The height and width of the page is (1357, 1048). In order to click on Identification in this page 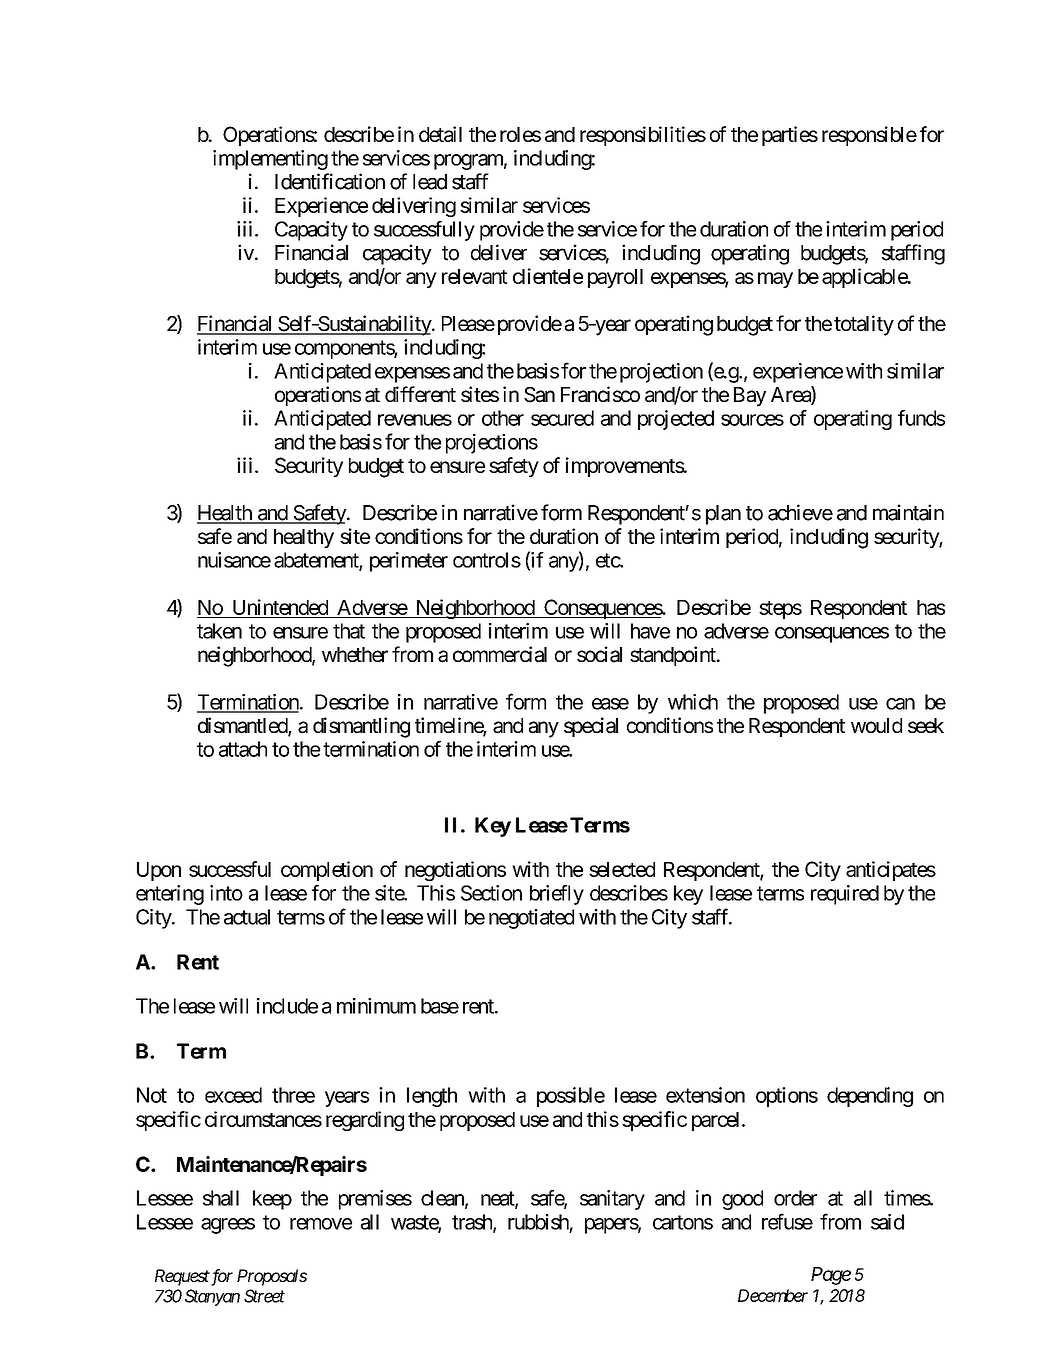, I will do `click(330, 181)`.
